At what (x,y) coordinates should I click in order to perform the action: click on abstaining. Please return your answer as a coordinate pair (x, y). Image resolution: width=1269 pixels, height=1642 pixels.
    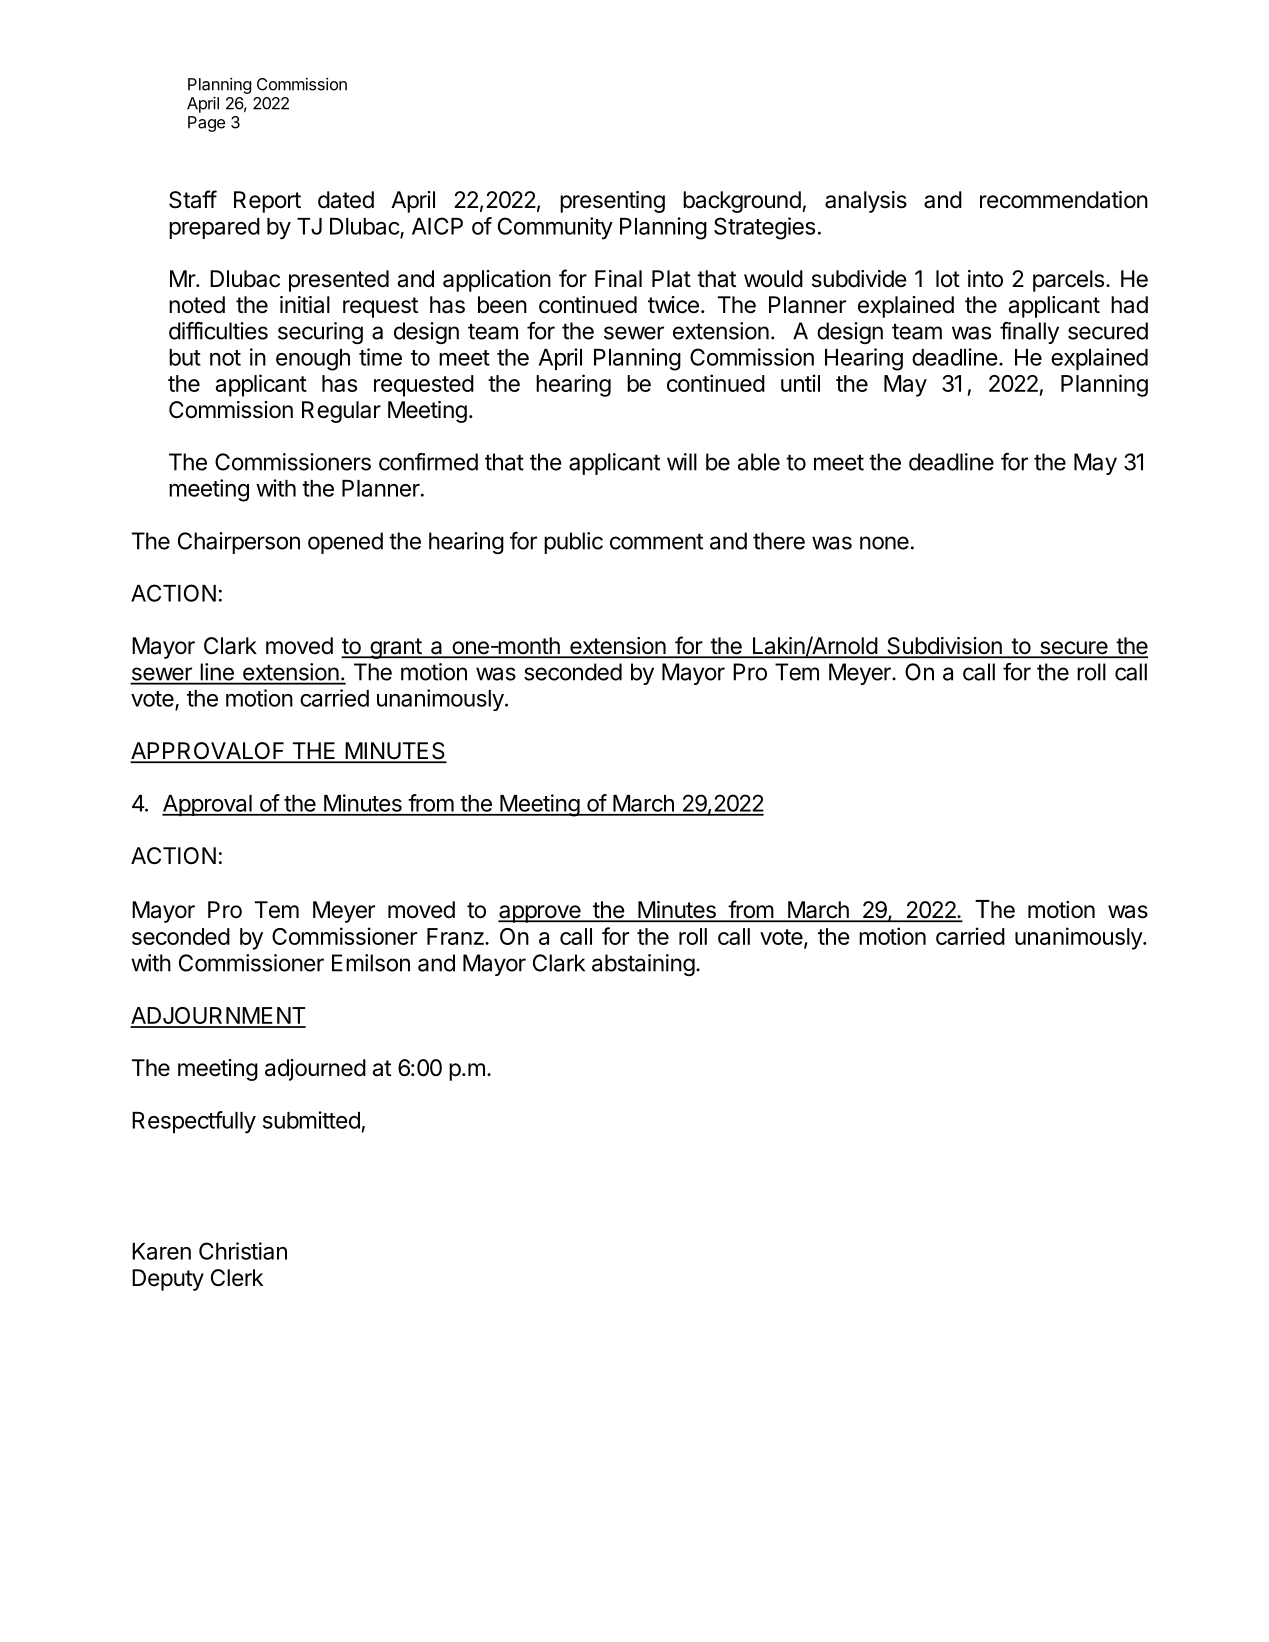
    Looking at the image, I should click on (643, 965).
